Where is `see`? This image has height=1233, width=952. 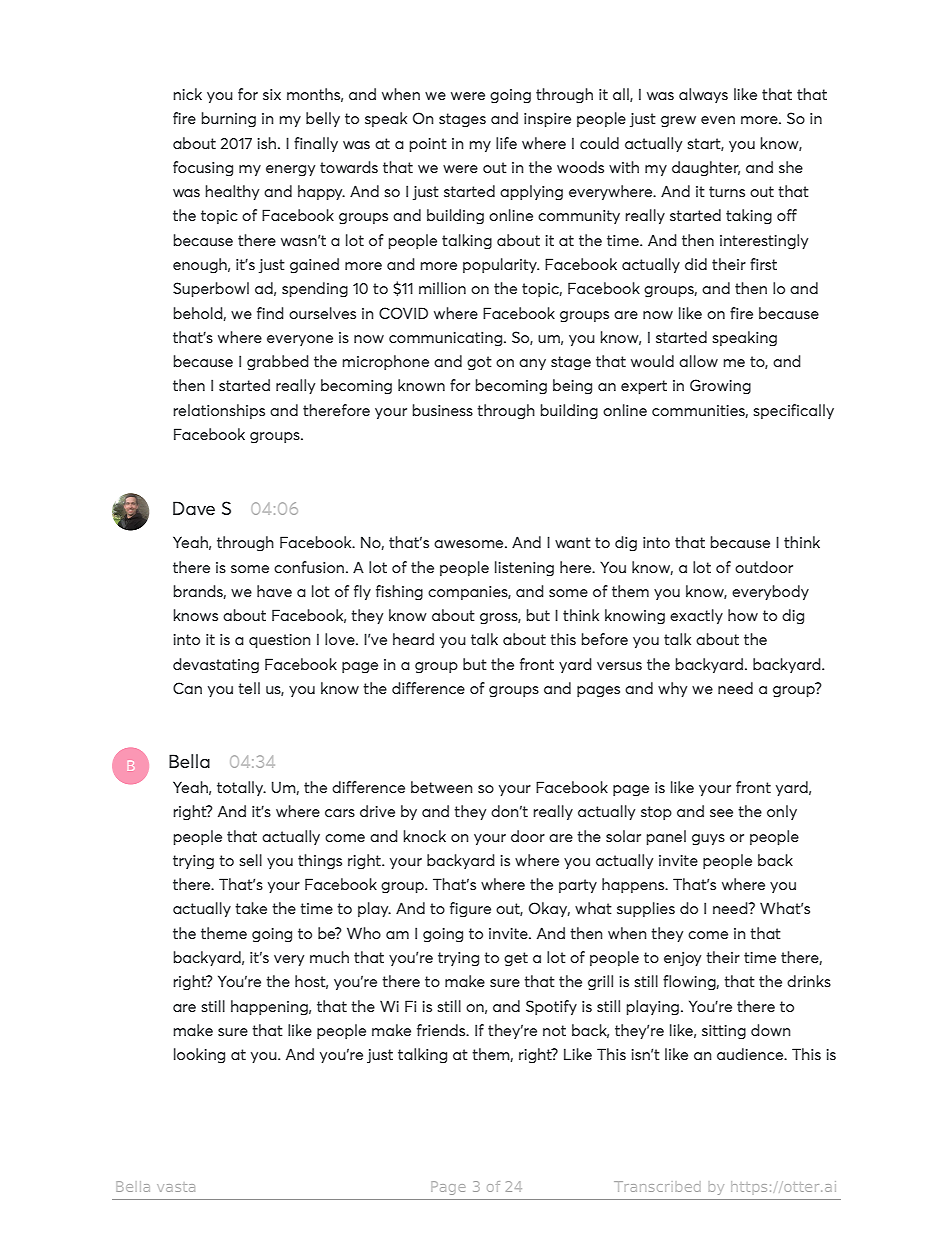 see is located at coordinates (721, 813).
